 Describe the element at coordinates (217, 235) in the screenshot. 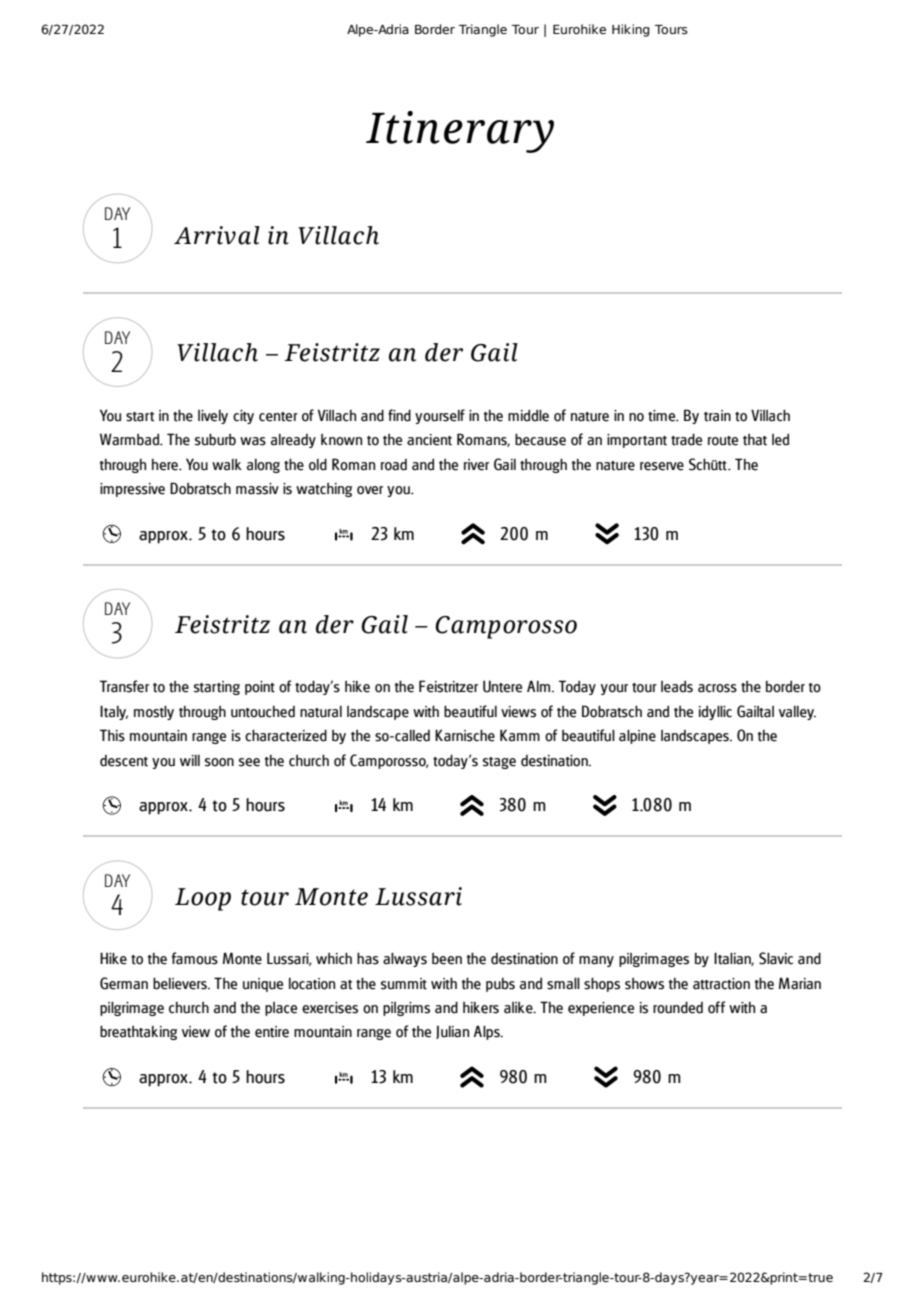

I see `Arrival` at that location.
